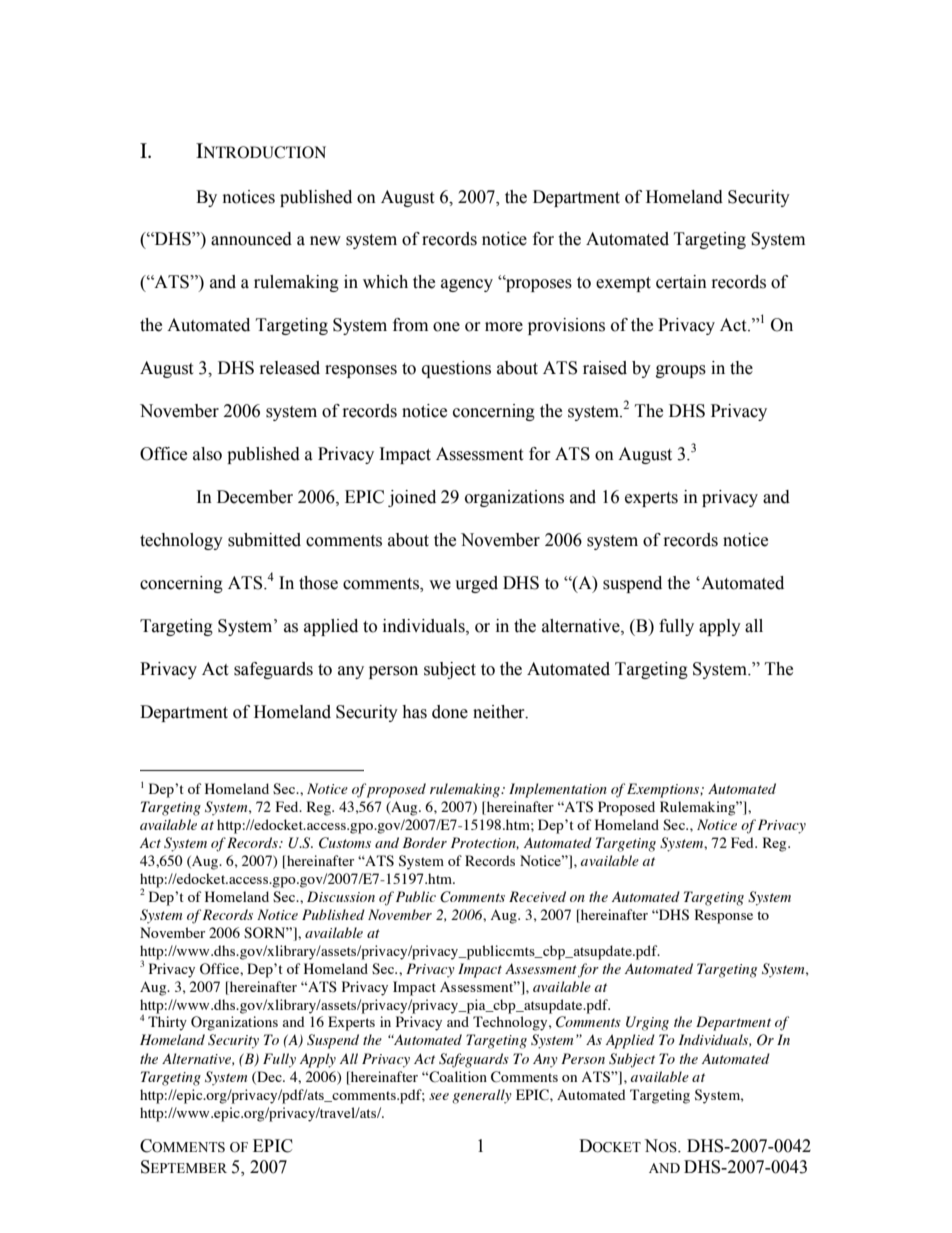 The height and width of the page is (1233, 952). I want to click on neither, so click(500, 712).
